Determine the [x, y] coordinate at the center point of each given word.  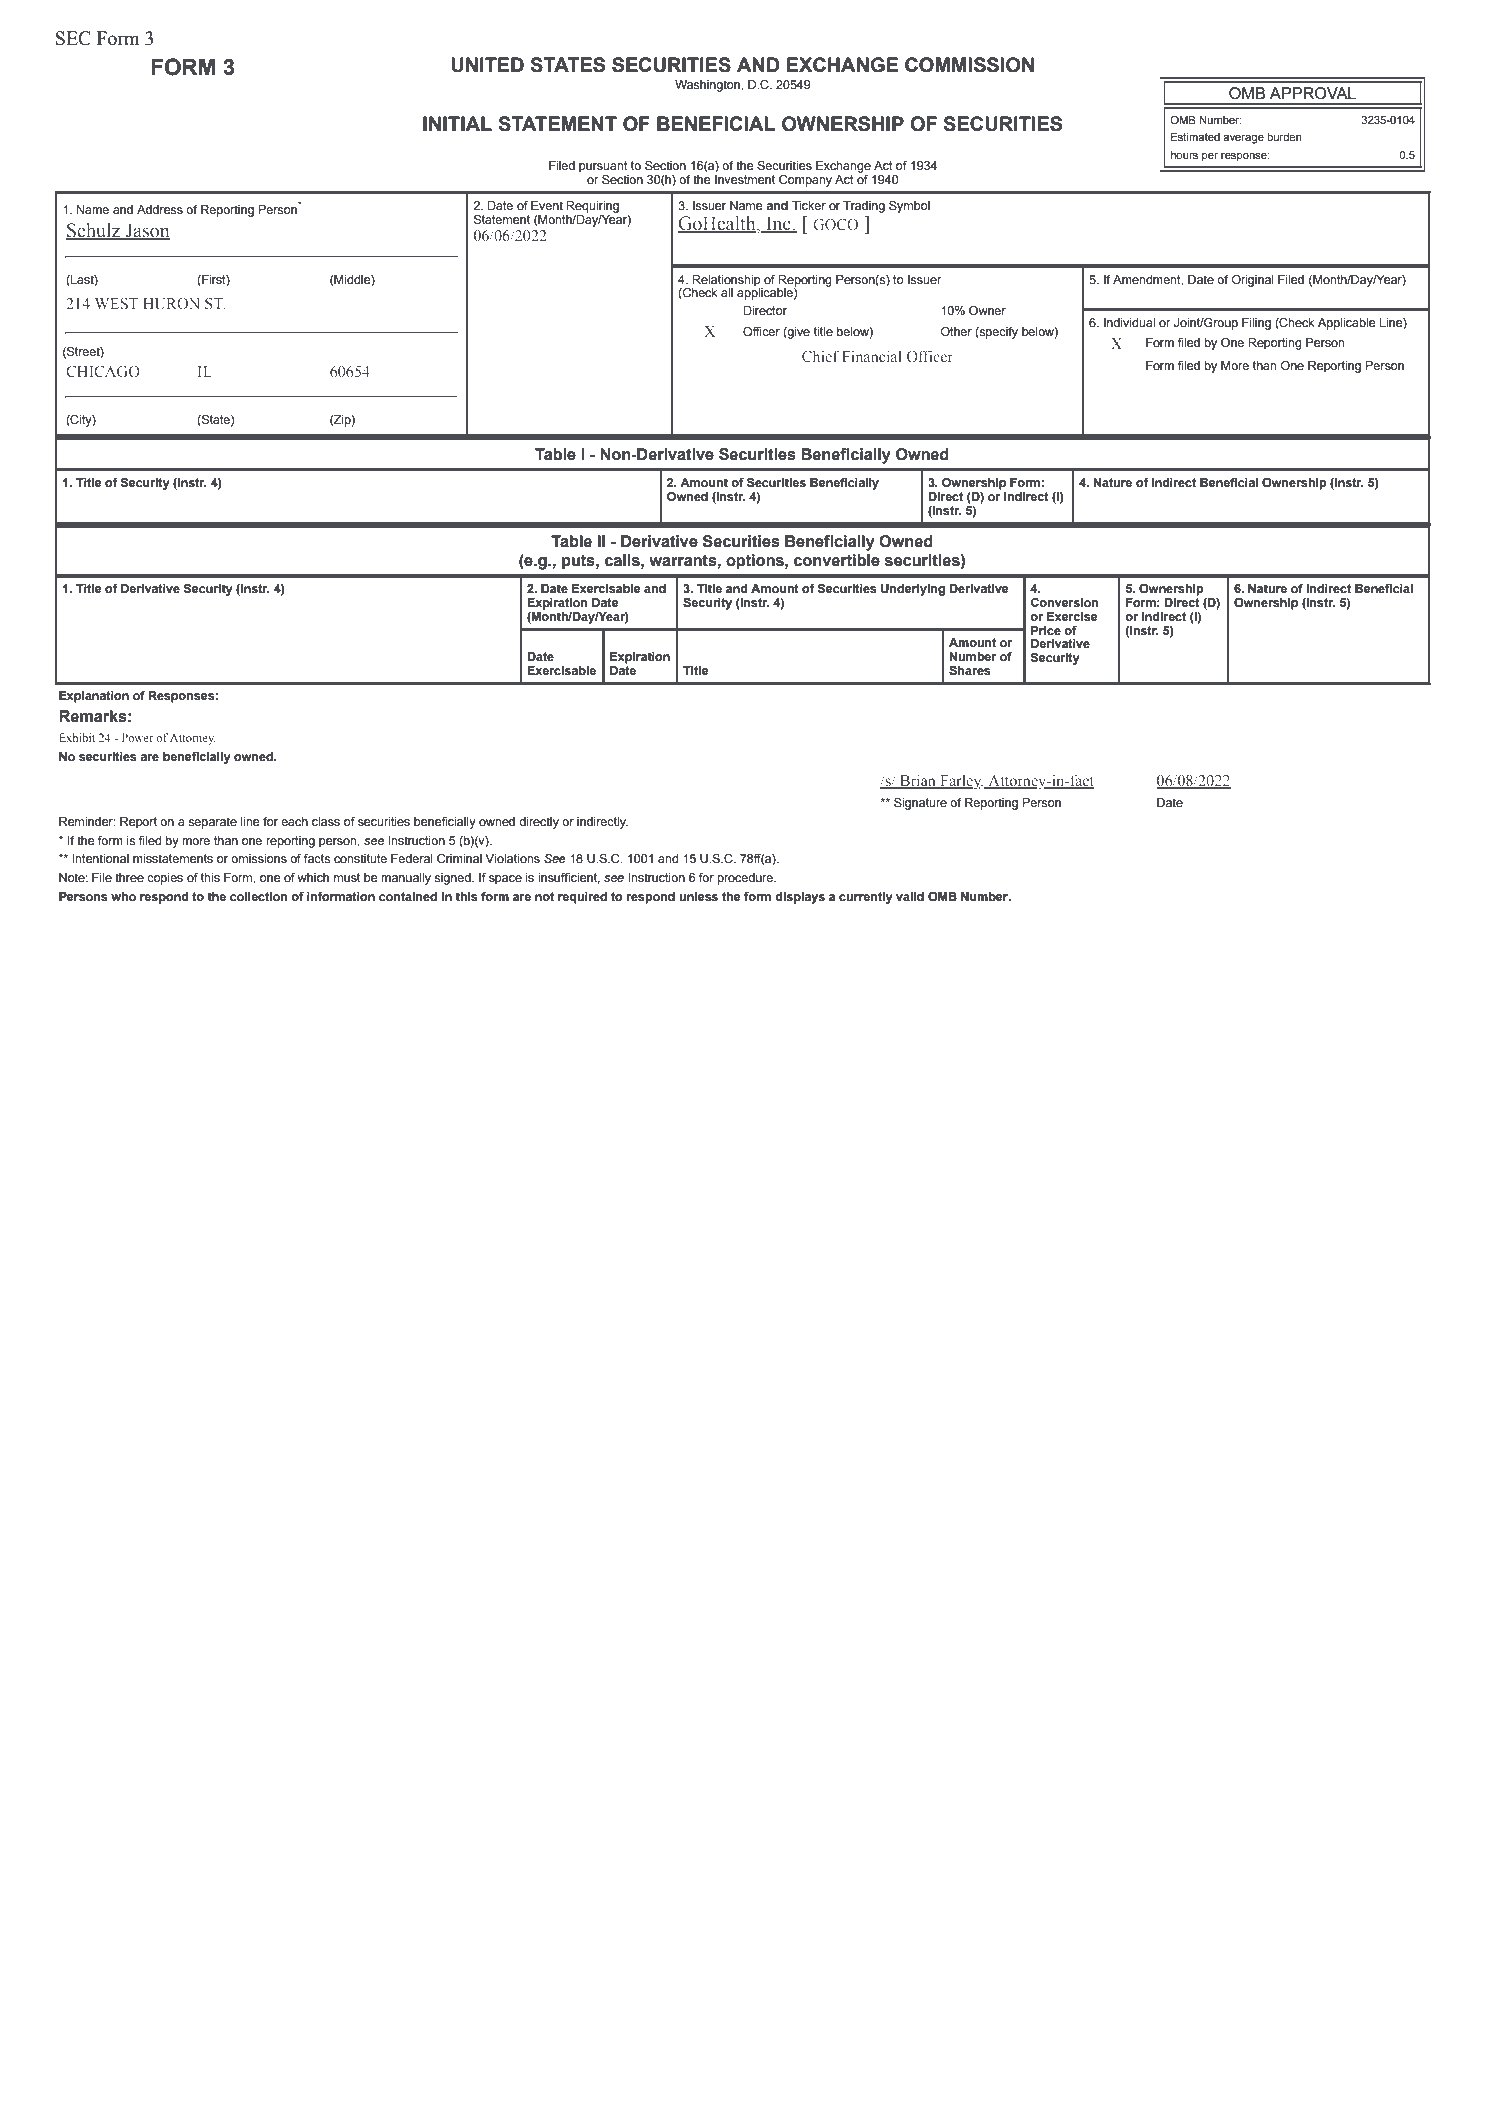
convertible [837, 560]
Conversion [1065, 602]
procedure [746, 879]
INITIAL [457, 123]
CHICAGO [103, 371]
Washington [708, 86]
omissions [259, 858]
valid [910, 896]
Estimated [1195, 137]
